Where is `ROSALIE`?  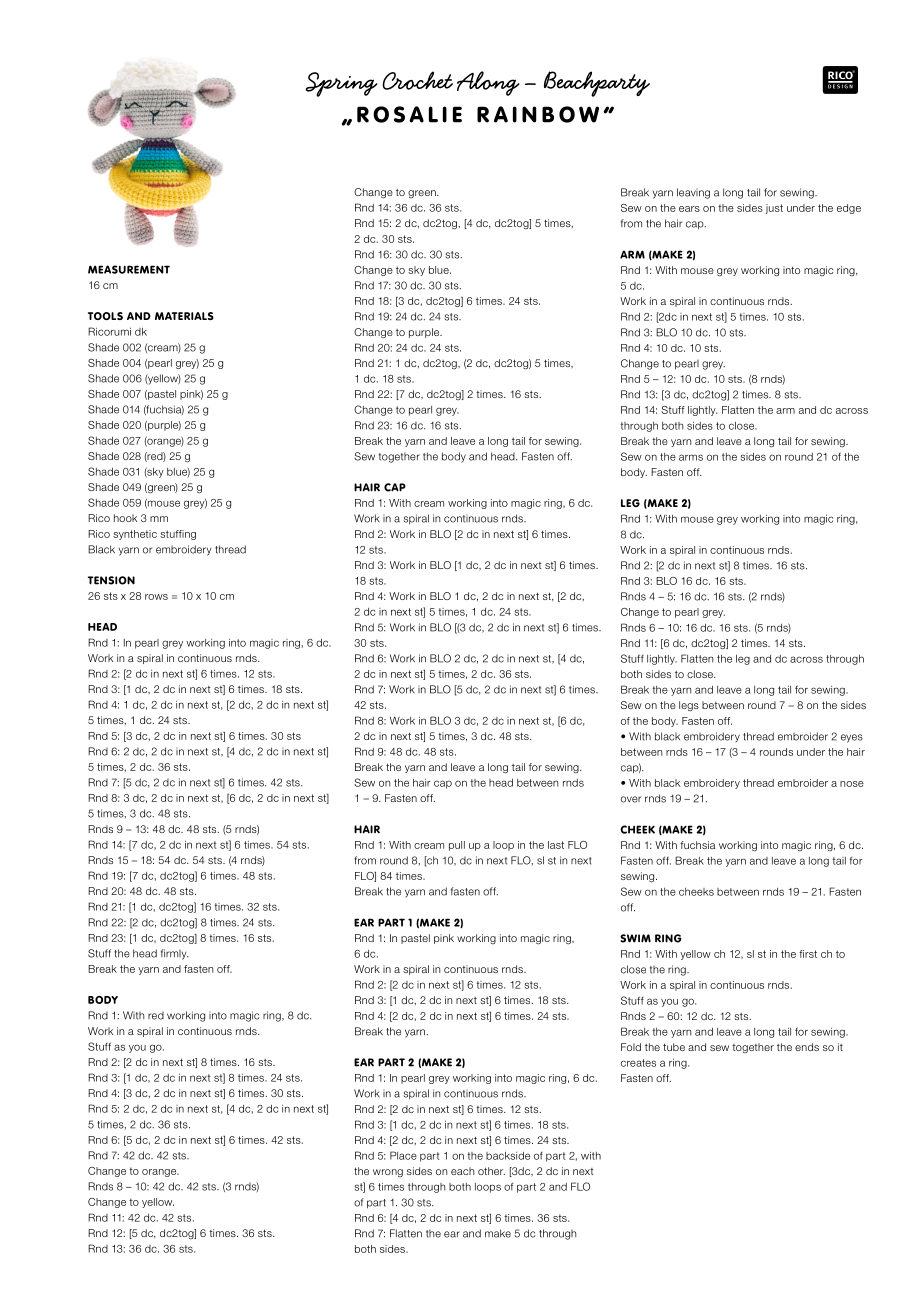
ROSALIE is located at coordinates (409, 114).
